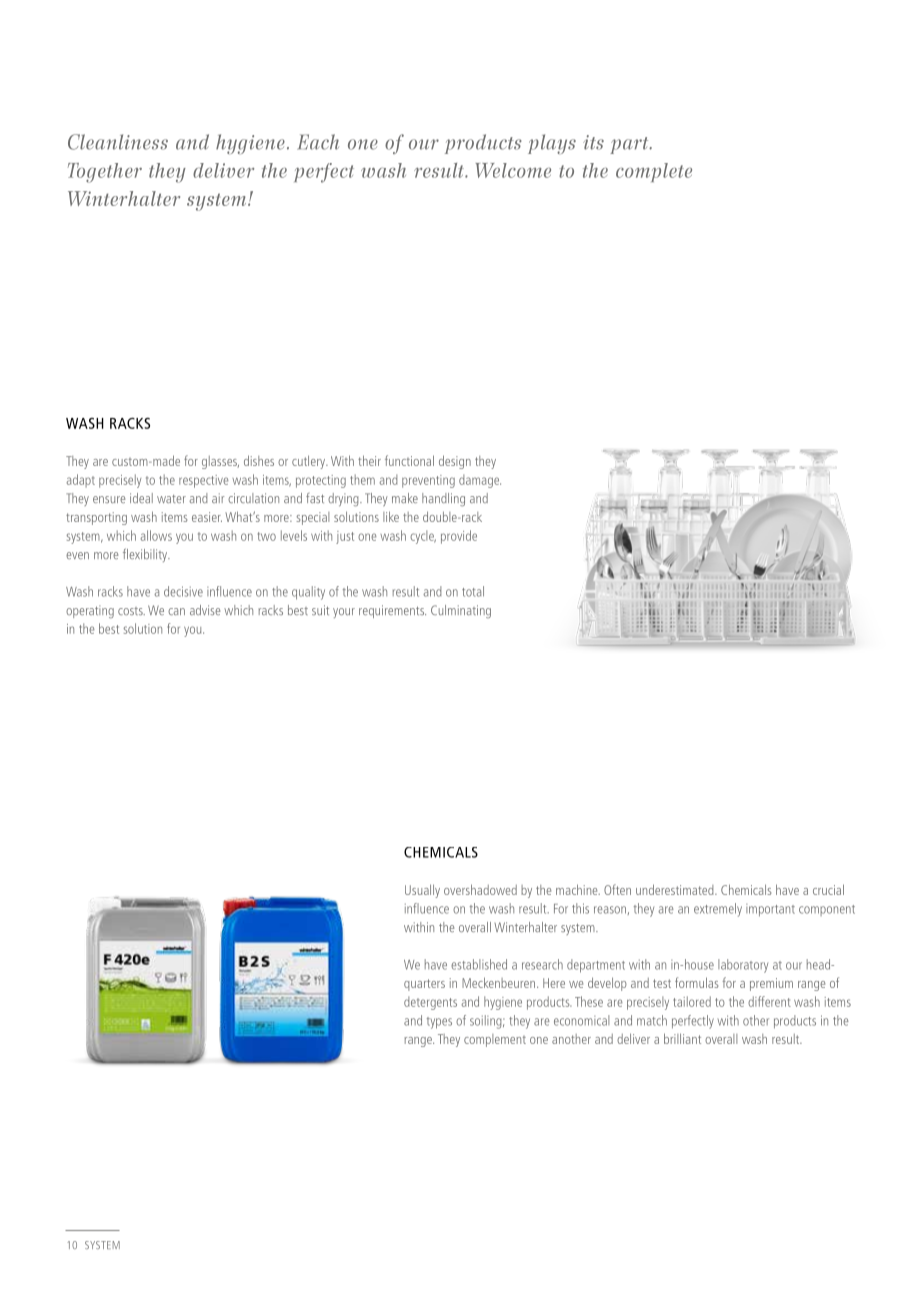 This screenshot has width=924, height=1308. What do you see at coordinates (769, 1001) in the screenshot?
I see `different` at bounding box center [769, 1001].
